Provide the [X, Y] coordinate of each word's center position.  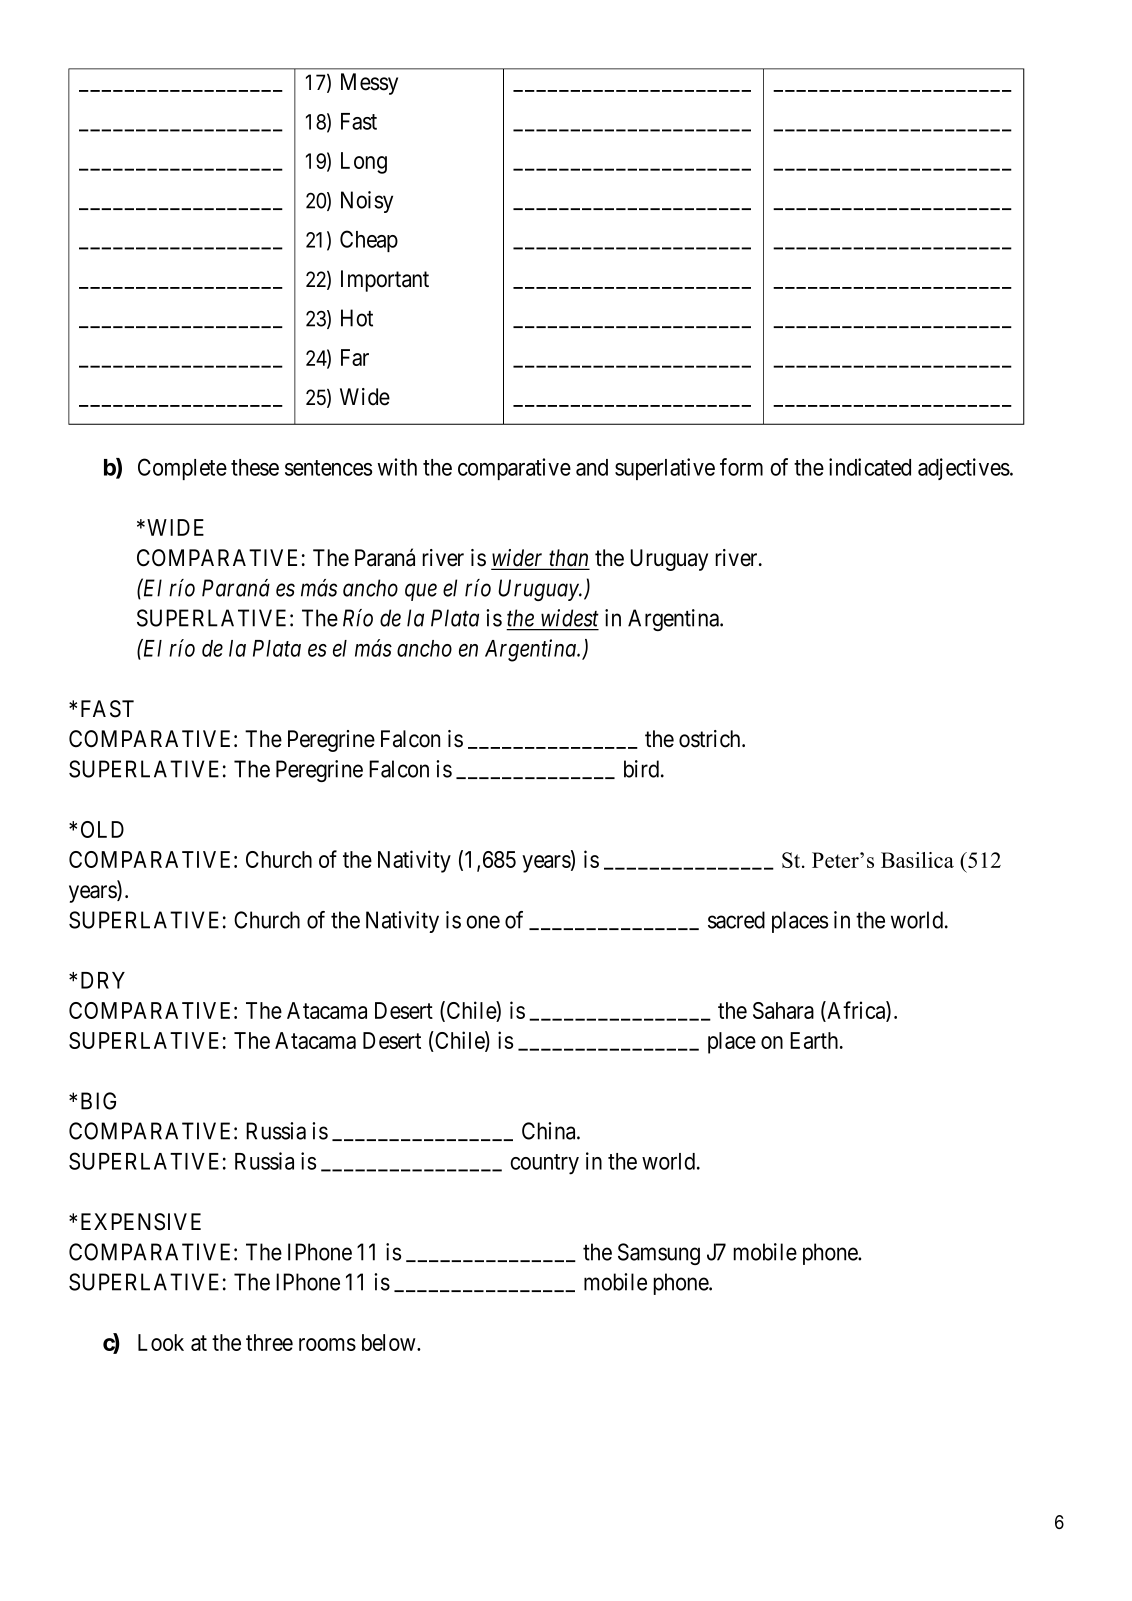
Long [364, 163]
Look [161, 1342]
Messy [369, 84]
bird [643, 769]
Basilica [917, 860]
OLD [102, 829]
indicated [870, 467]
